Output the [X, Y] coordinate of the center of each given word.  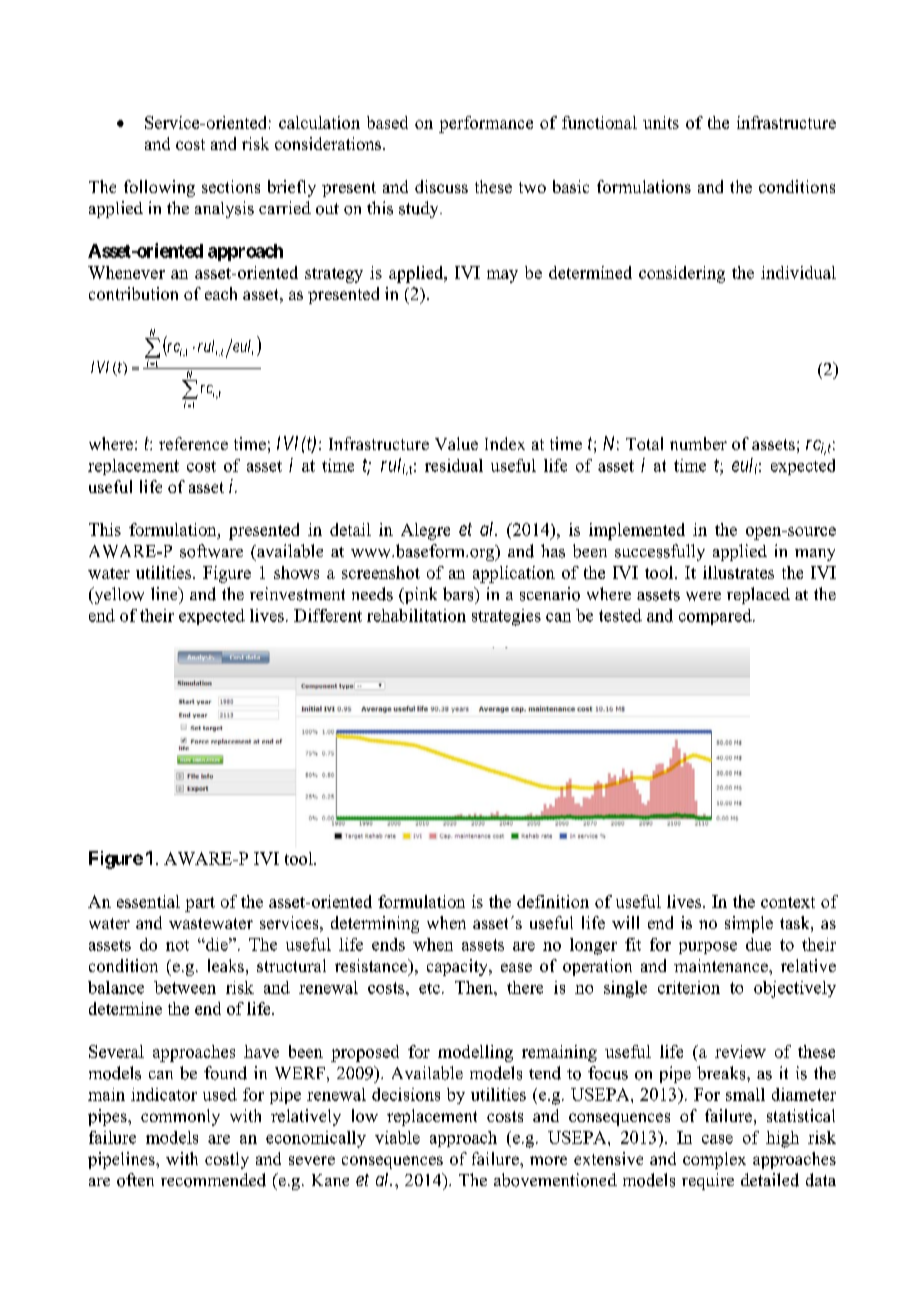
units [661, 122]
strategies [506, 617]
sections [231, 186]
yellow [118, 595]
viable [397, 1137]
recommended [213, 1180]
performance [486, 124]
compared [716, 617]
